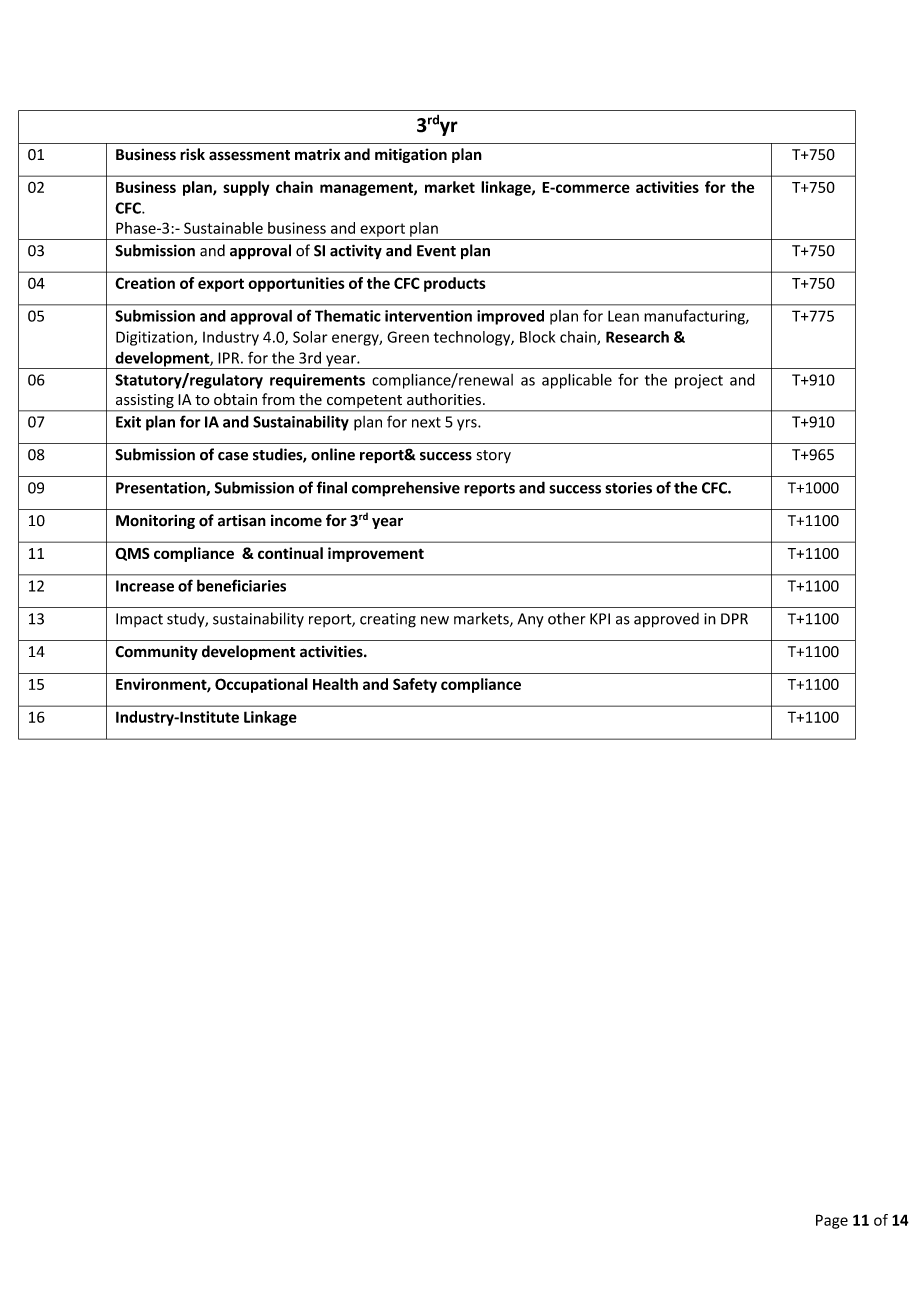 The image size is (924, 1307). What do you see at coordinates (531, 620) in the document?
I see `Any` at bounding box center [531, 620].
